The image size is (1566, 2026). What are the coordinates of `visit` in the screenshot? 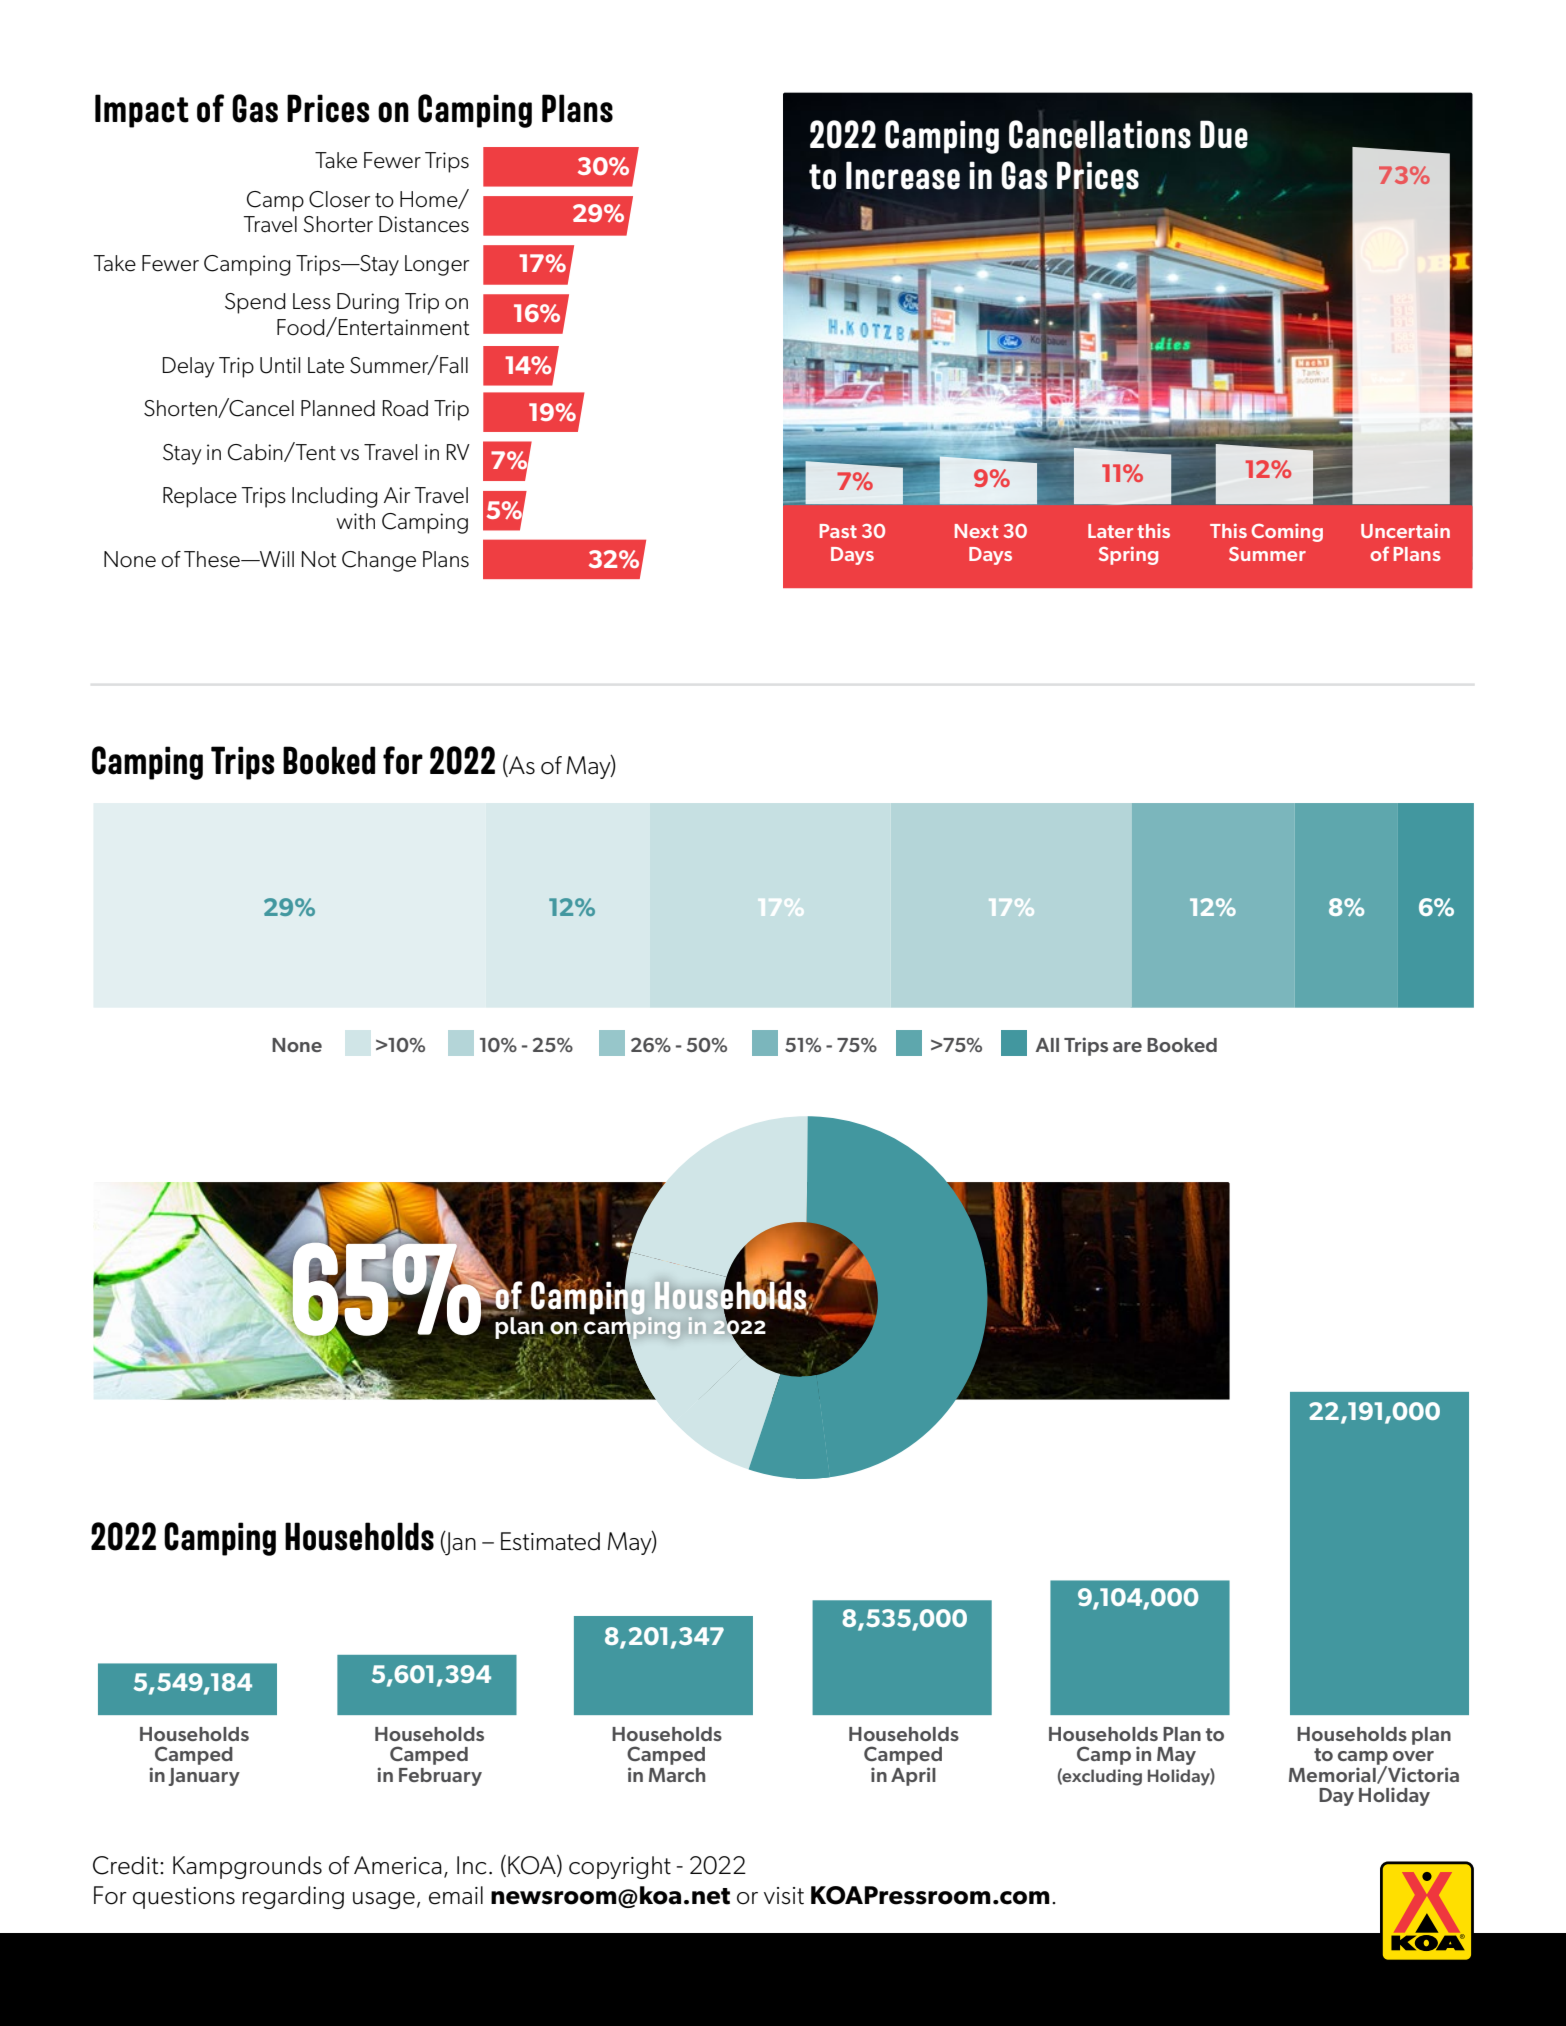 It's located at (784, 1896).
